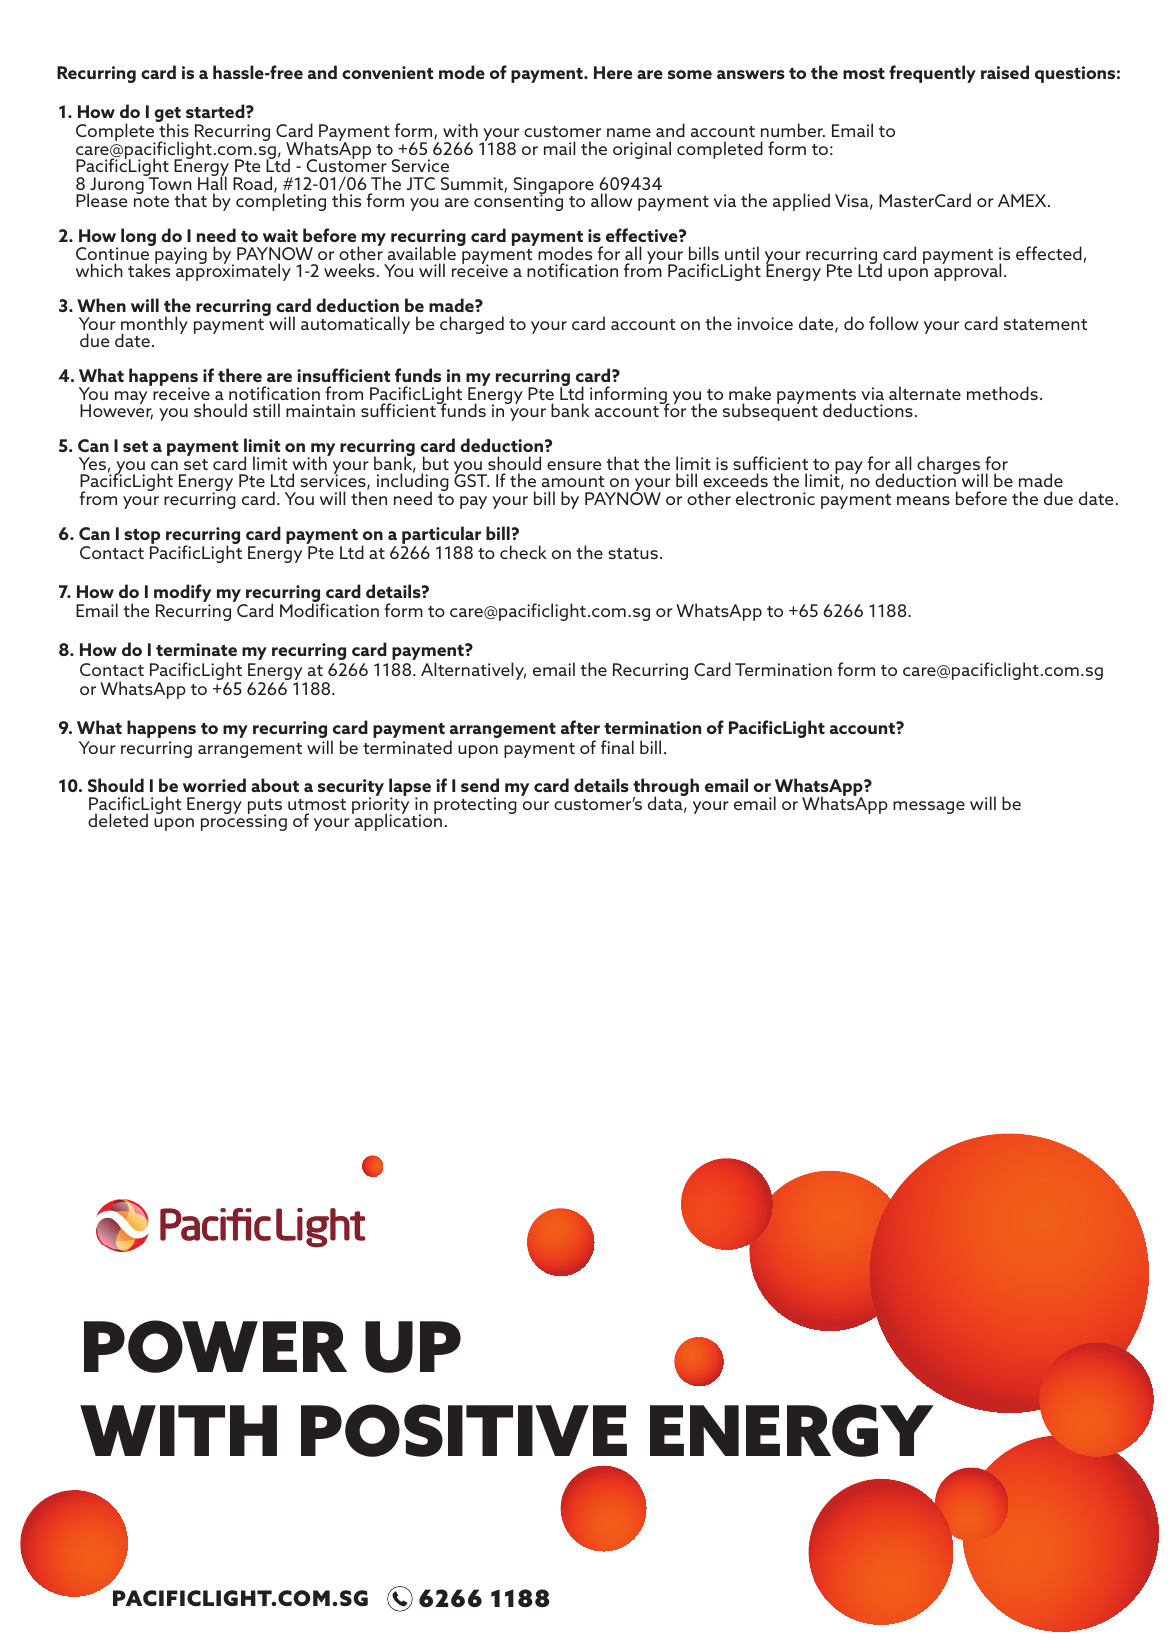 The width and height of the screenshot is (1170, 1649). Describe the element at coordinates (523, 552) in the screenshot. I see `check` at that location.
